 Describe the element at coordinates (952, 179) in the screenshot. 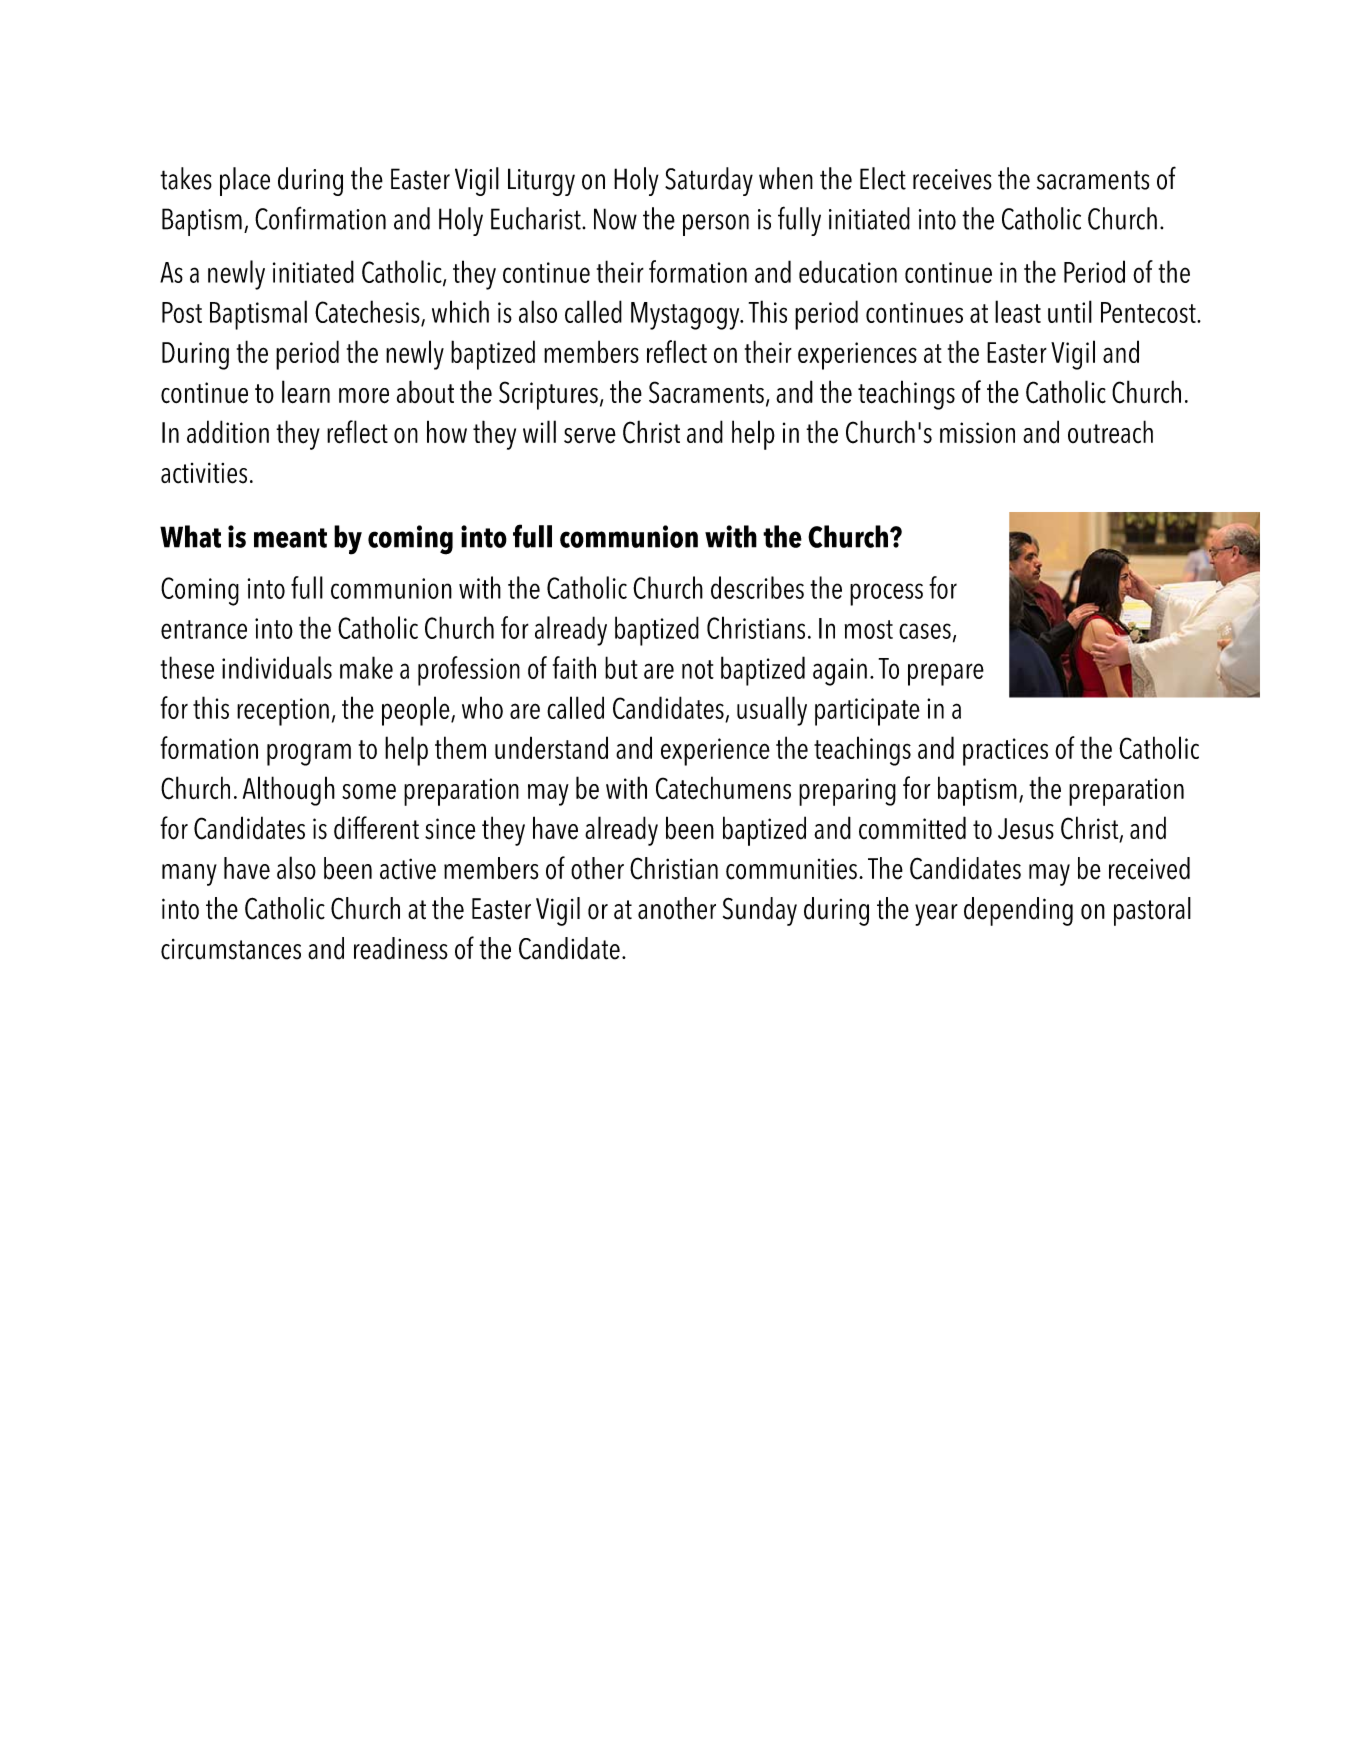

I see `receives` at that location.
